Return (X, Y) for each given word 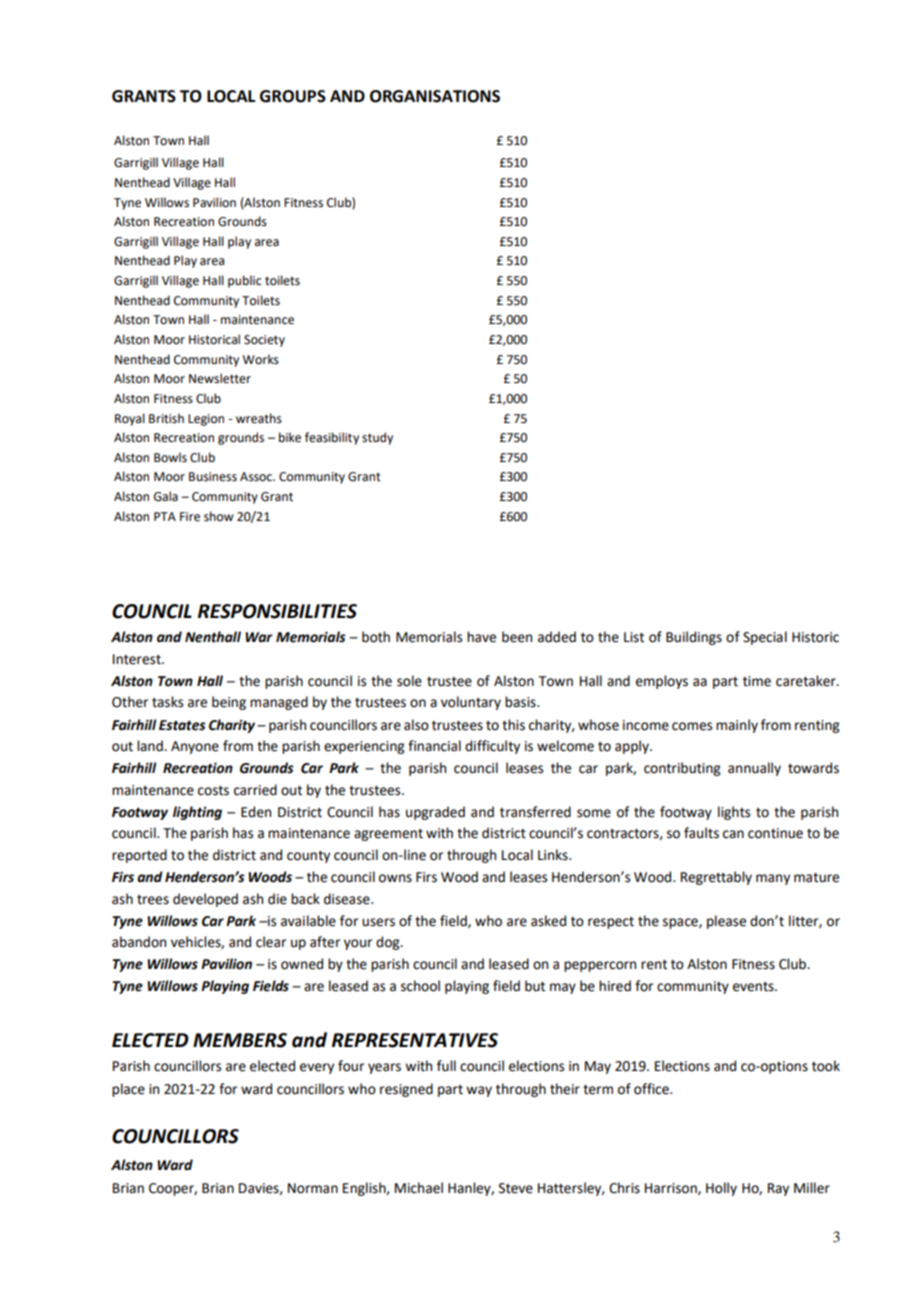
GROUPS (293, 96)
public (244, 281)
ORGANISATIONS (435, 96)
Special (765, 638)
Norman (313, 1188)
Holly (721, 1189)
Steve (516, 1188)
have (481, 637)
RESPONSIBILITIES (277, 611)
